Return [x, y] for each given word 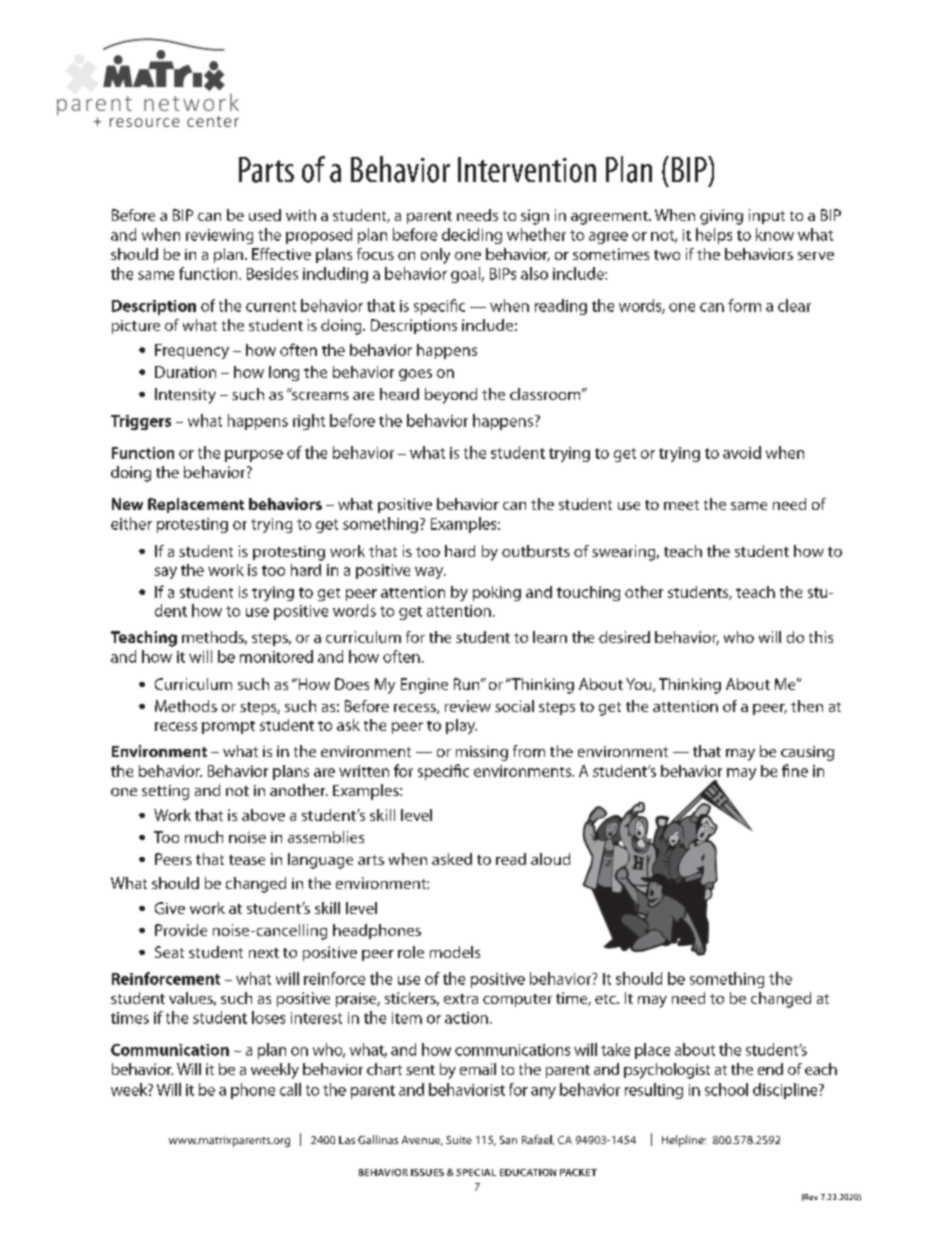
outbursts [536, 551]
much [204, 837]
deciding [472, 236]
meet [681, 505]
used [265, 215]
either [131, 523]
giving [721, 217]
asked [452, 859]
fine [795, 770]
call [290, 1089]
